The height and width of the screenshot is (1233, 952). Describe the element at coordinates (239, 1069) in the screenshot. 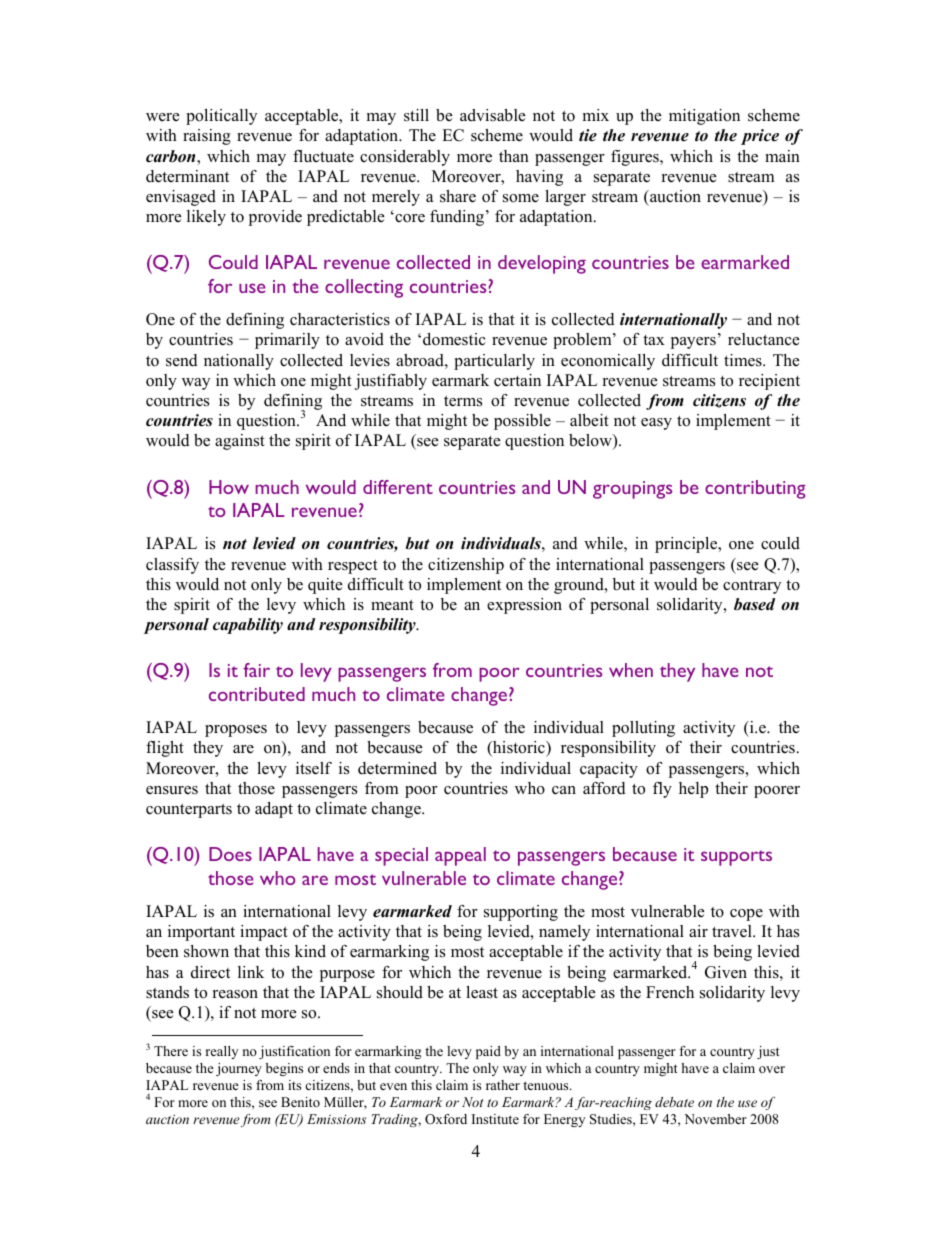

I see `journey` at that location.
